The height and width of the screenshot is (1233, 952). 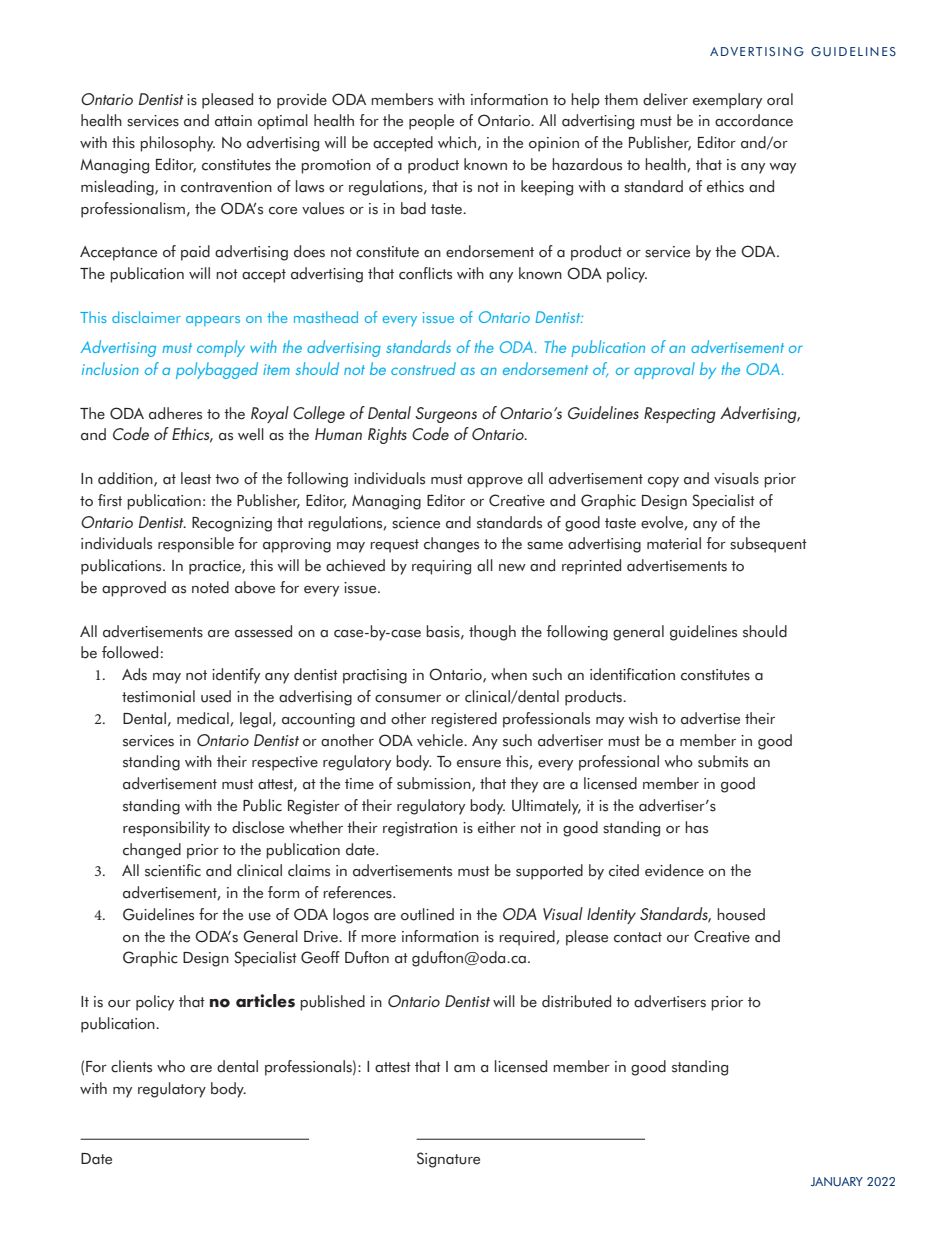 I want to click on responsible, so click(x=196, y=545).
